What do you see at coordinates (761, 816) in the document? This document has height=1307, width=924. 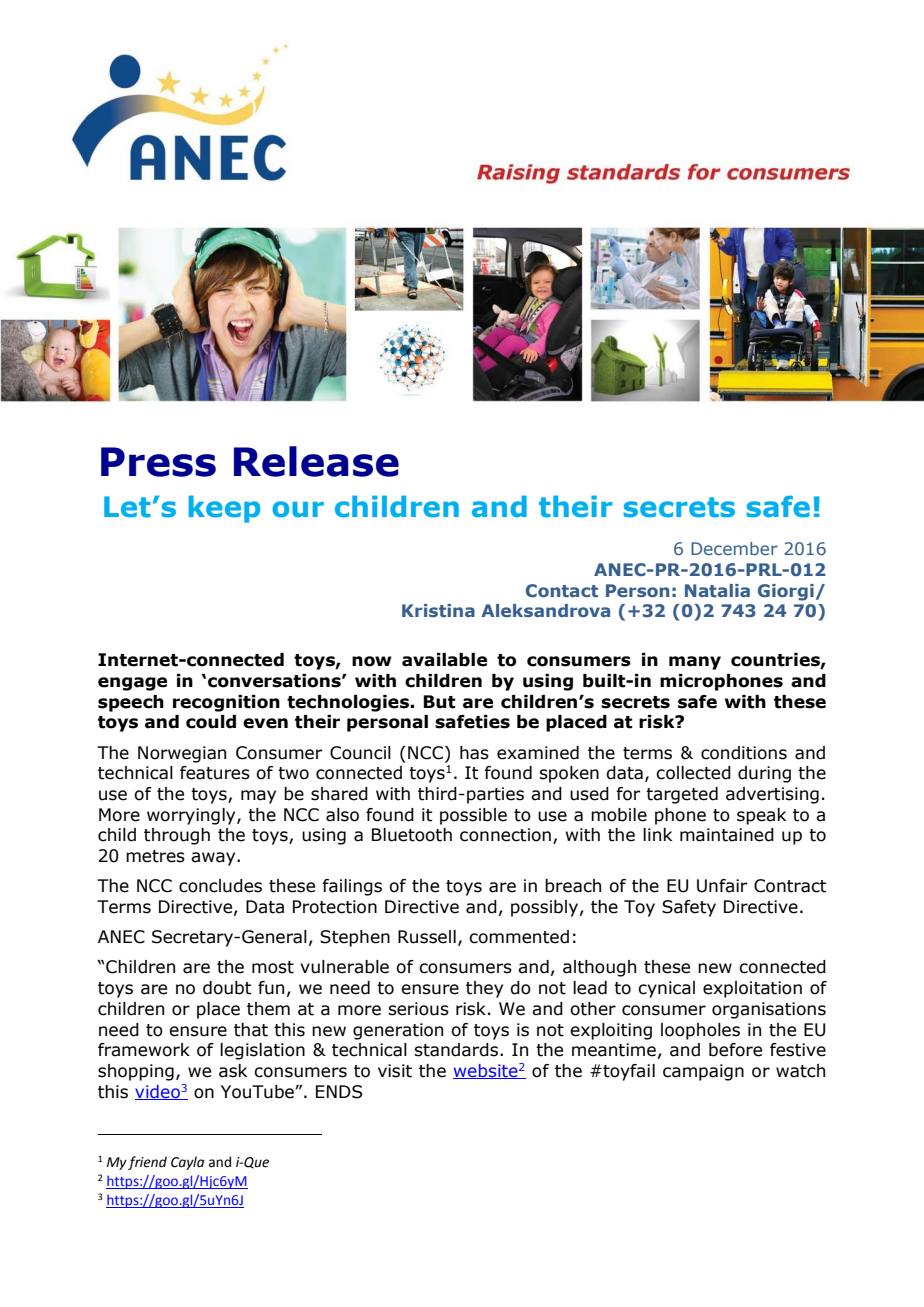 I see `speak` at bounding box center [761, 816].
